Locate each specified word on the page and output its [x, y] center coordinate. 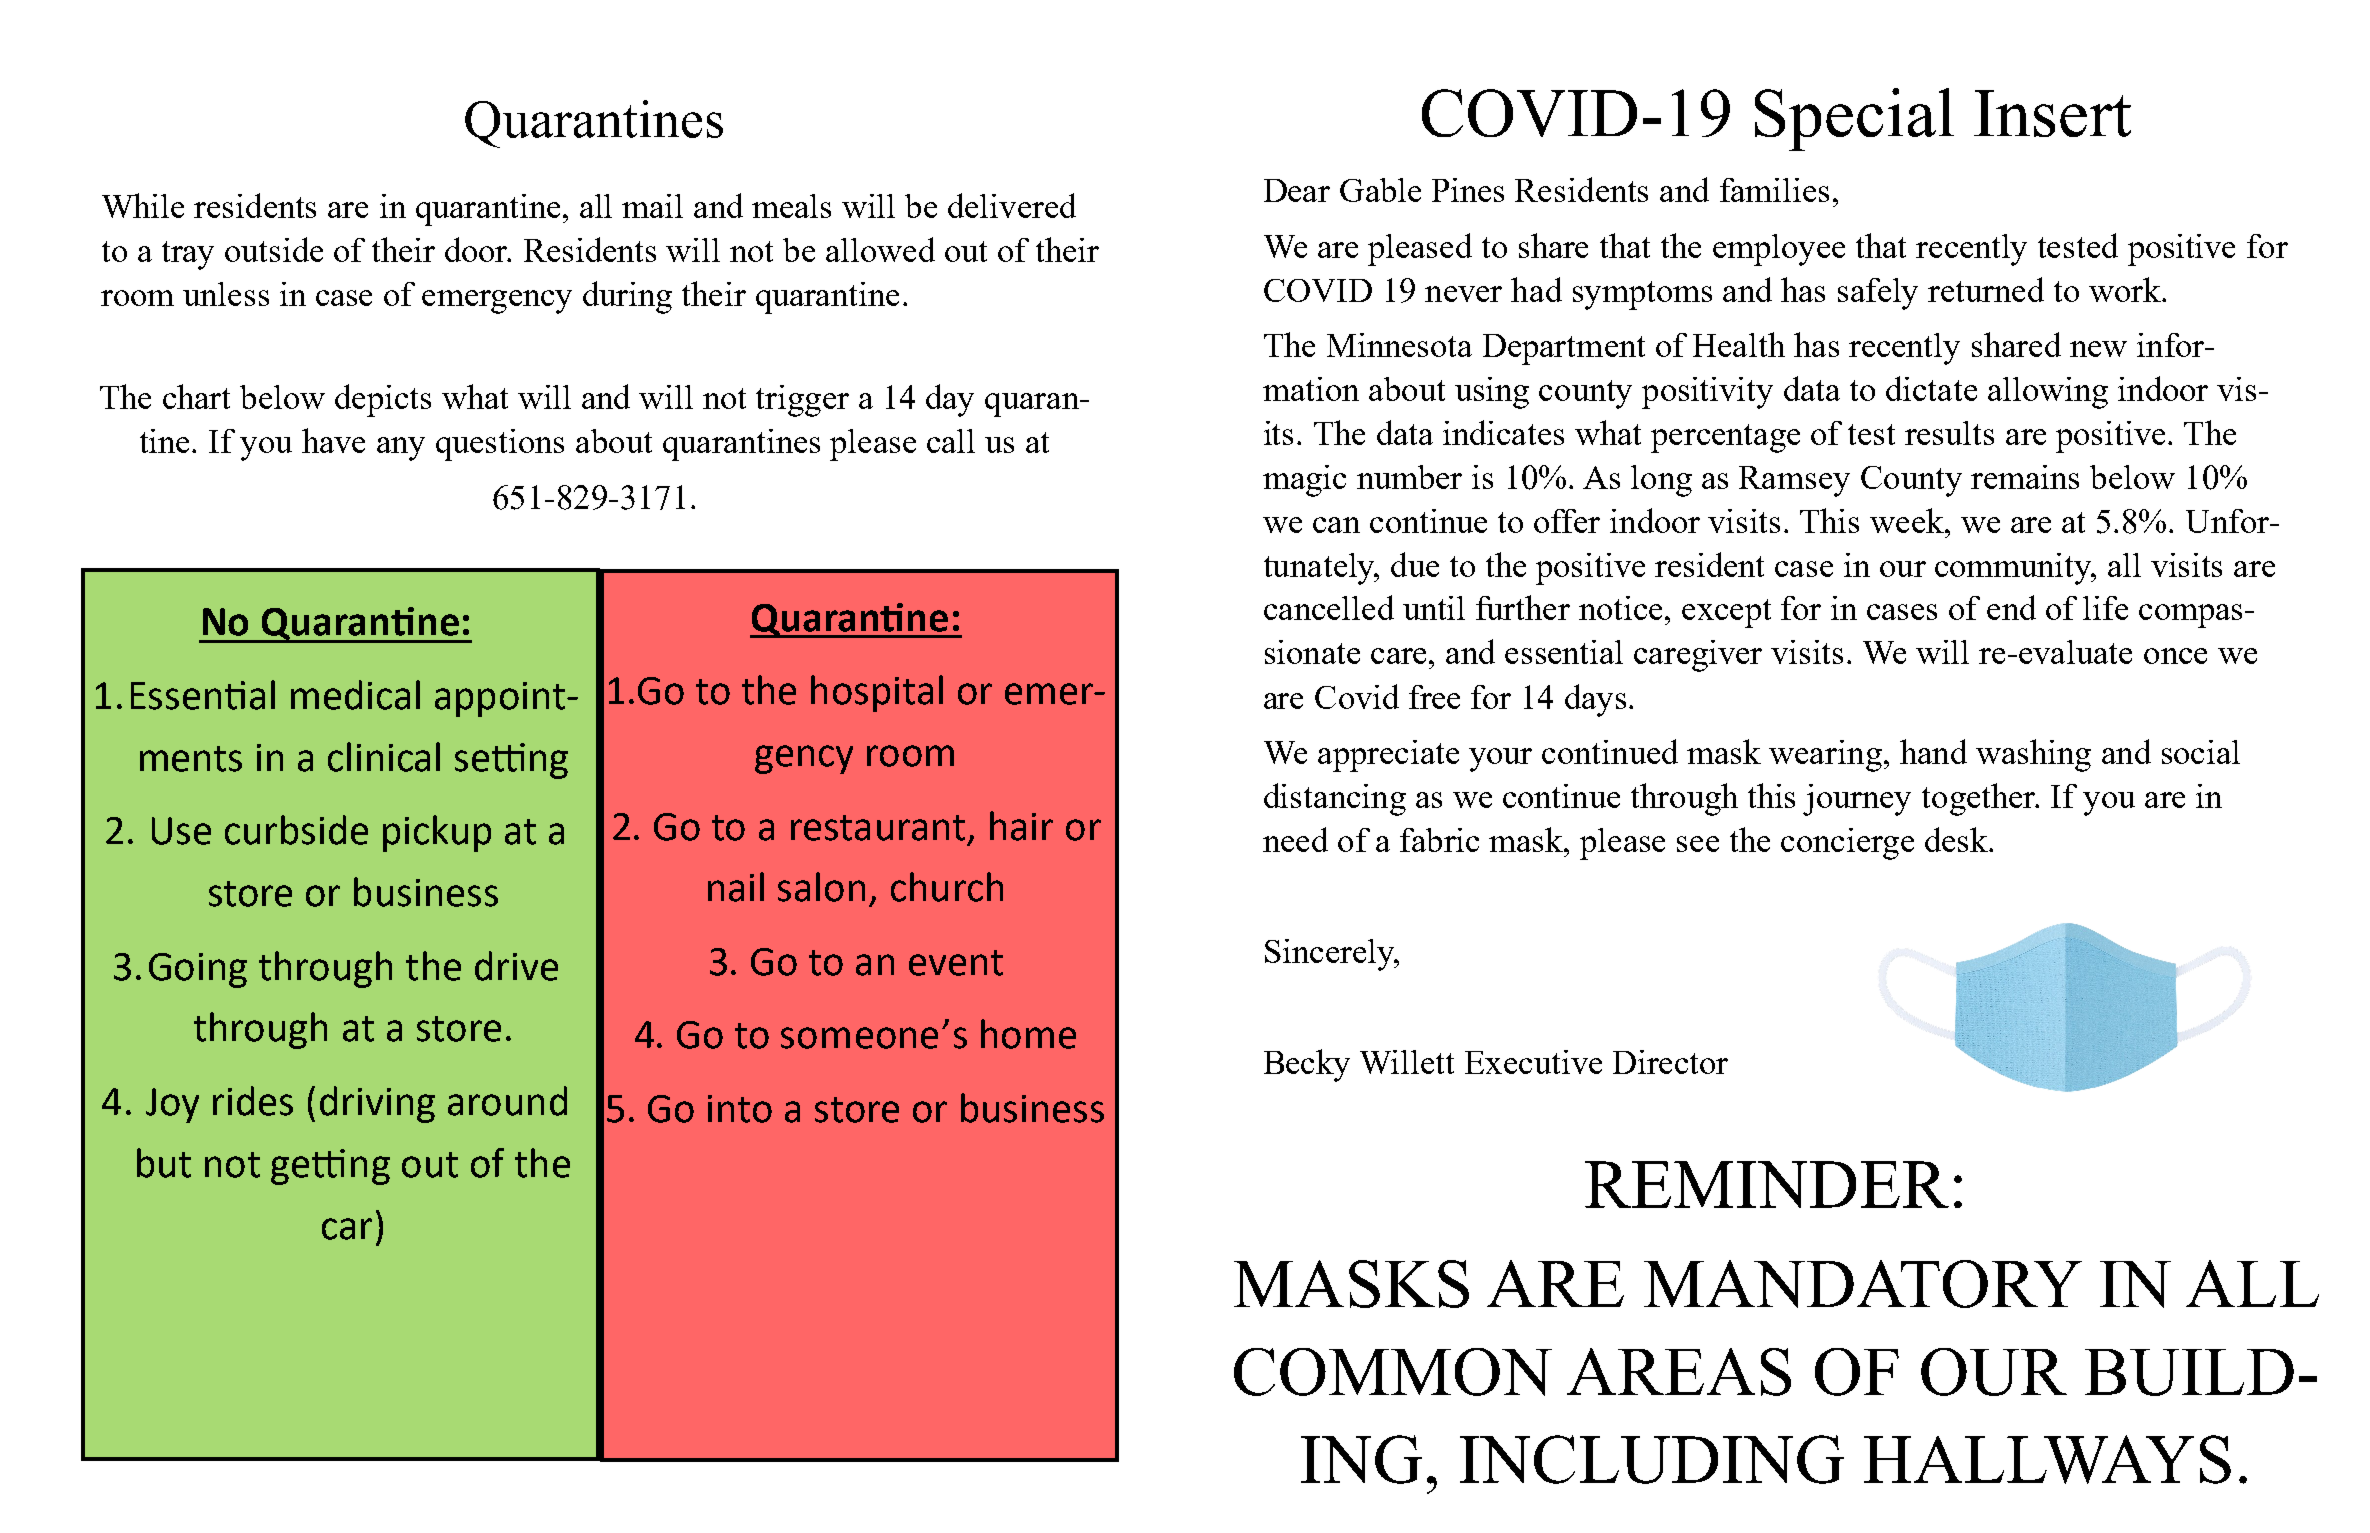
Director [1670, 1062]
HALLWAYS [2047, 1459]
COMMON [1393, 1372]
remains [2025, 477]
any [401, 449]
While [143, 205]
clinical [384, 757]
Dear [1297, 190]
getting [330, 1167]
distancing [1335, 799]
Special [1854, 119]
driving [377, 1104]
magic [1304, 481]
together [1980, 799]
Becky [1307, 1065]
